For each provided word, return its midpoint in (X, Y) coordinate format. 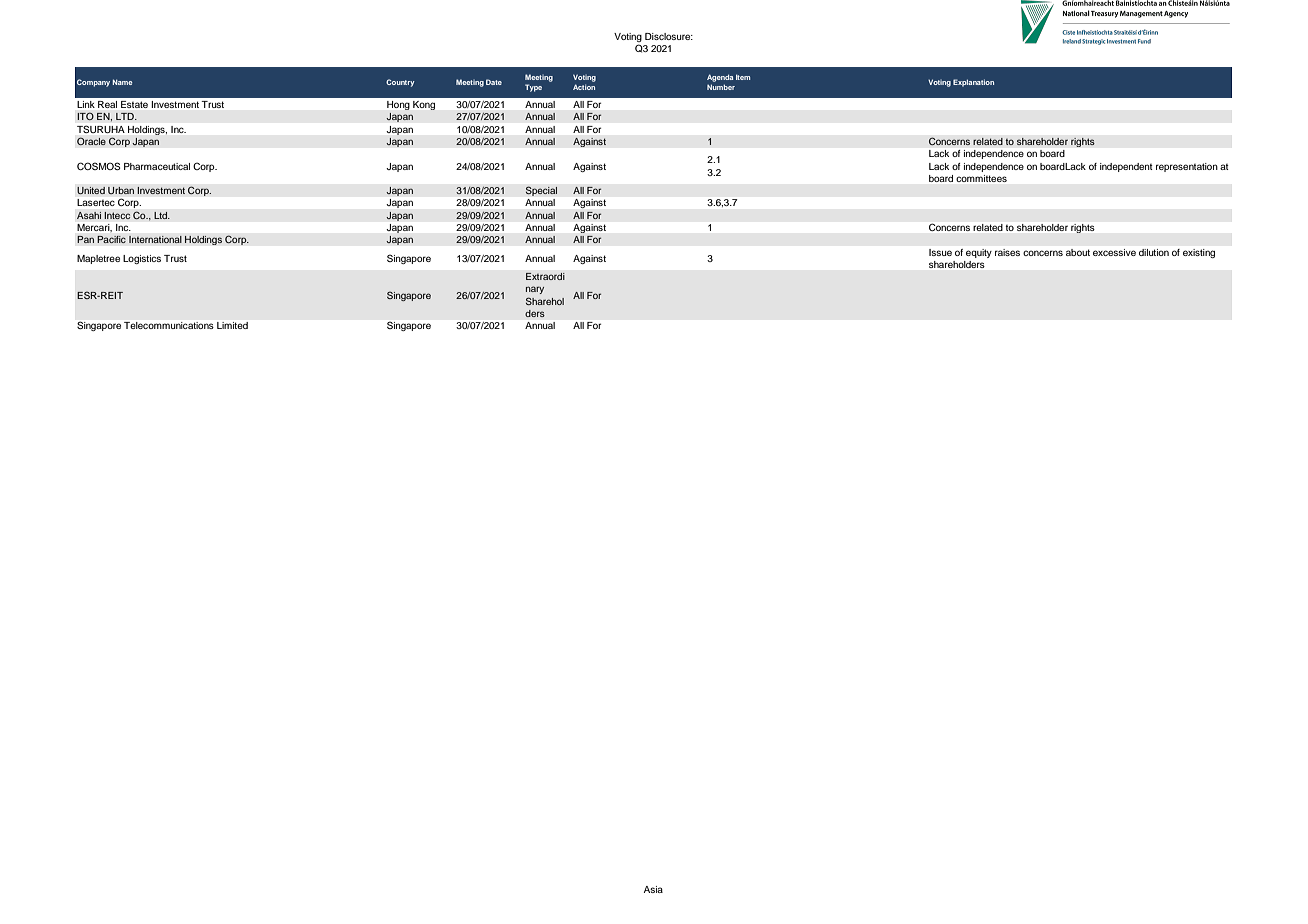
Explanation (973, 83)
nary (535, 290)
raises (1007, 252)
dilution (1154, 252)
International (155, 240)
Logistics (142, 259)
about (1078, 252)
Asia (653, 889)
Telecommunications (169, 325)
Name (122, 82)
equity (979, 253)
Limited (232, 325)
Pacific (111, 239)
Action (584, 87)
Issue (940, 252)
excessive (1114, 252)
